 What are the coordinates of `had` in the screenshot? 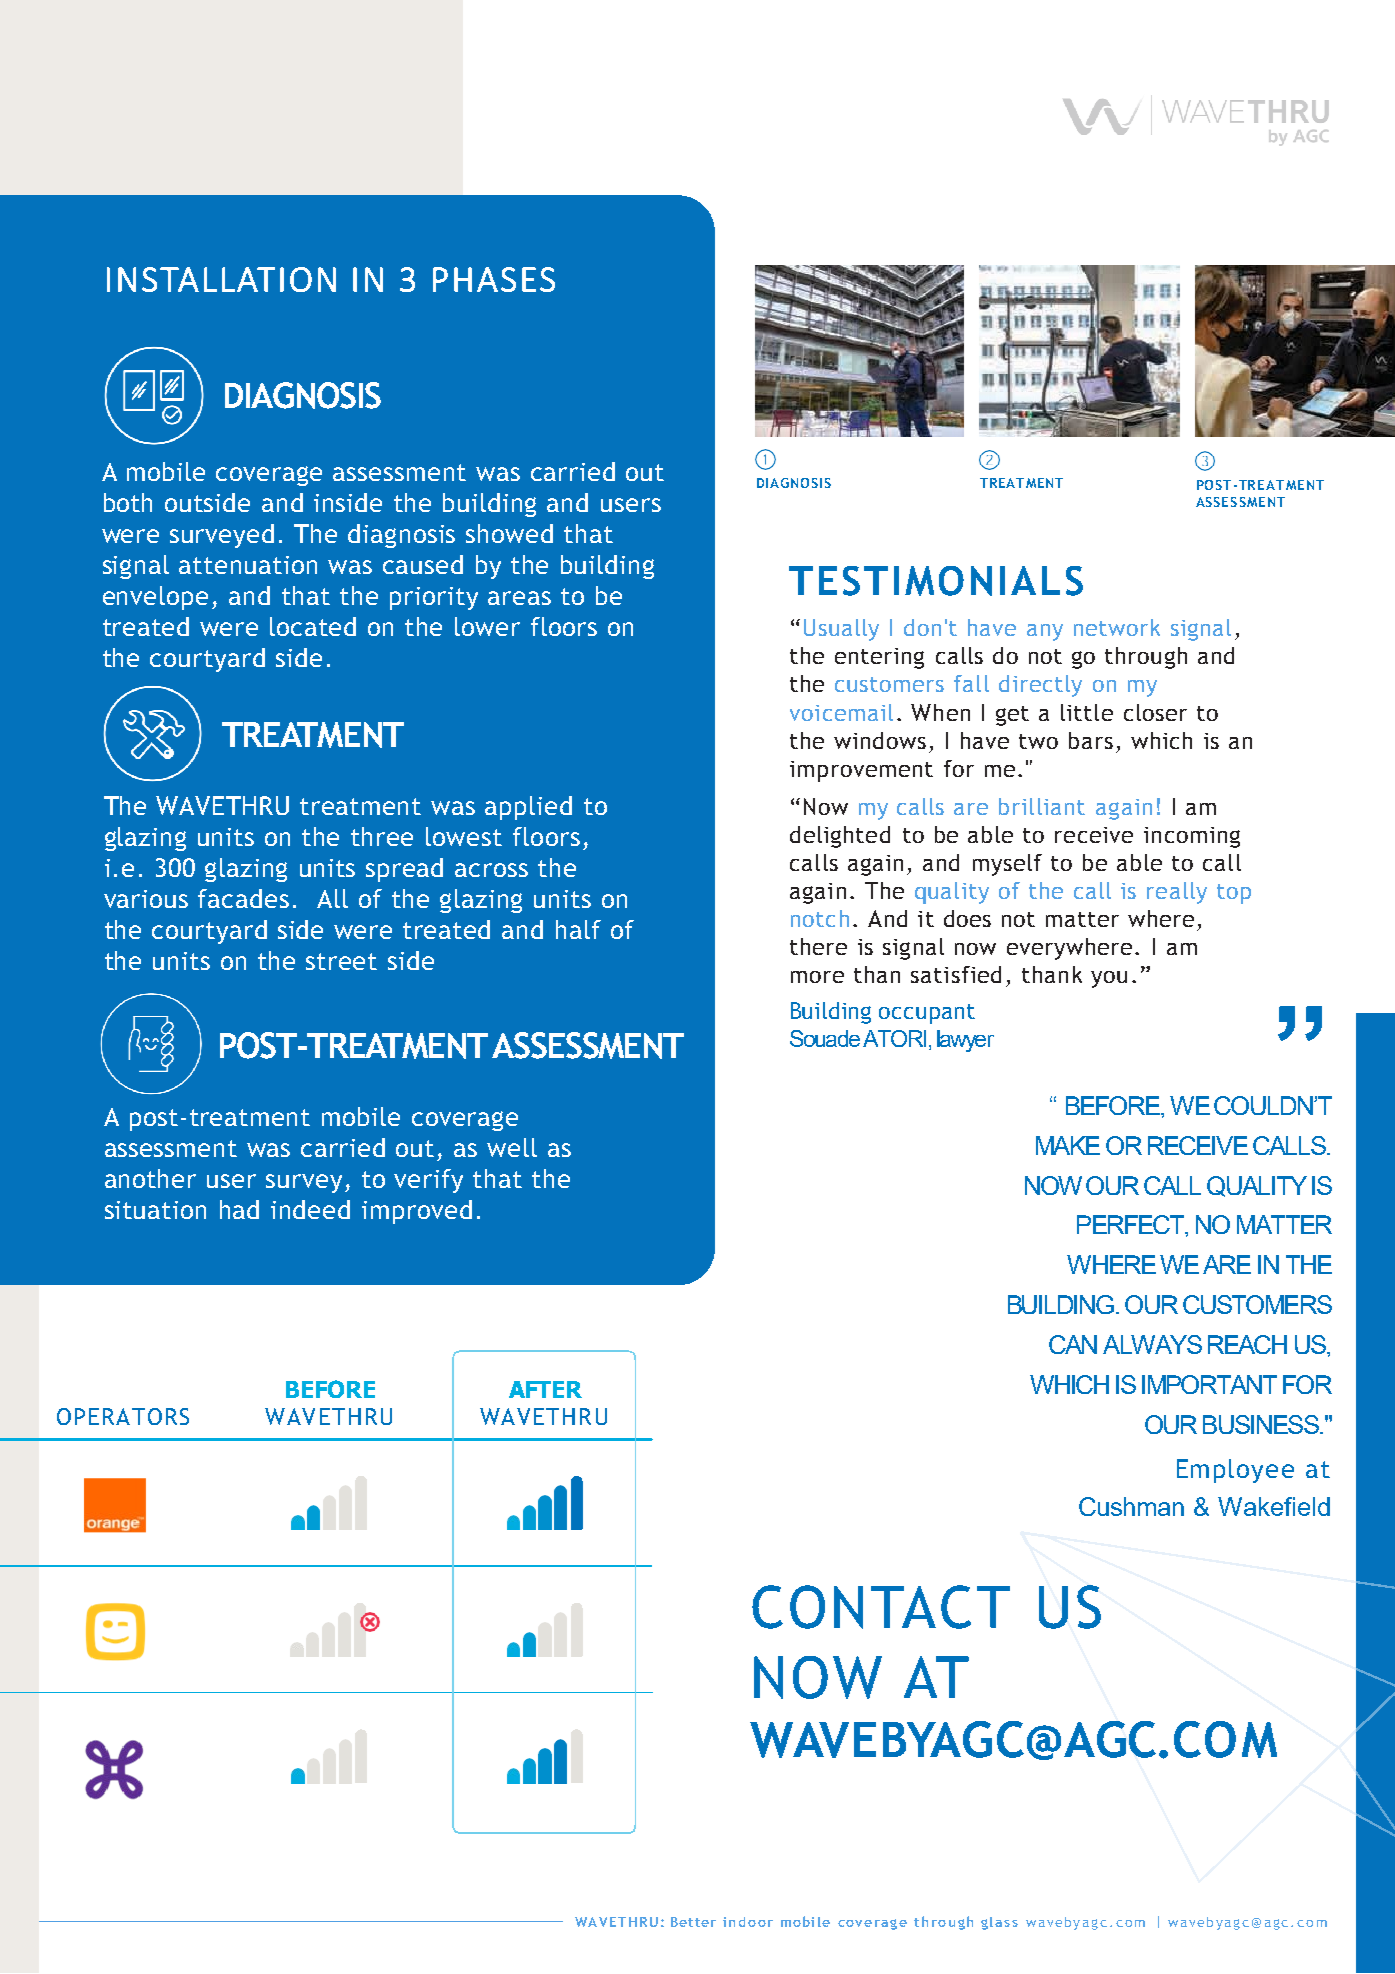 It's located at (239, 1209).
